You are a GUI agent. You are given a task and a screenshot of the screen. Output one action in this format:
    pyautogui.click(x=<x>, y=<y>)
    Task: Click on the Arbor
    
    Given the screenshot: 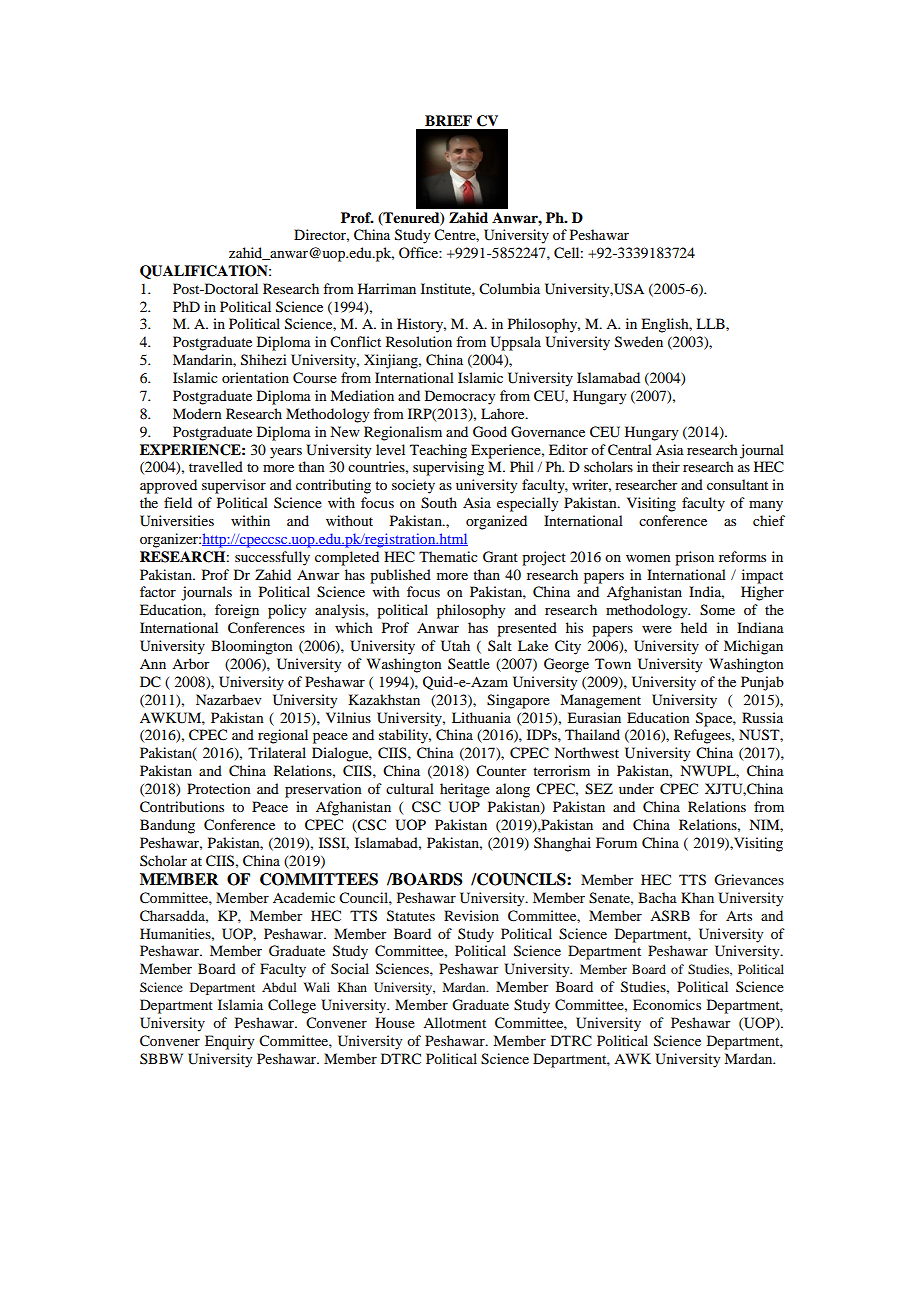 What is the action you would take?
    pyautogui.click(x=191, y=663)
